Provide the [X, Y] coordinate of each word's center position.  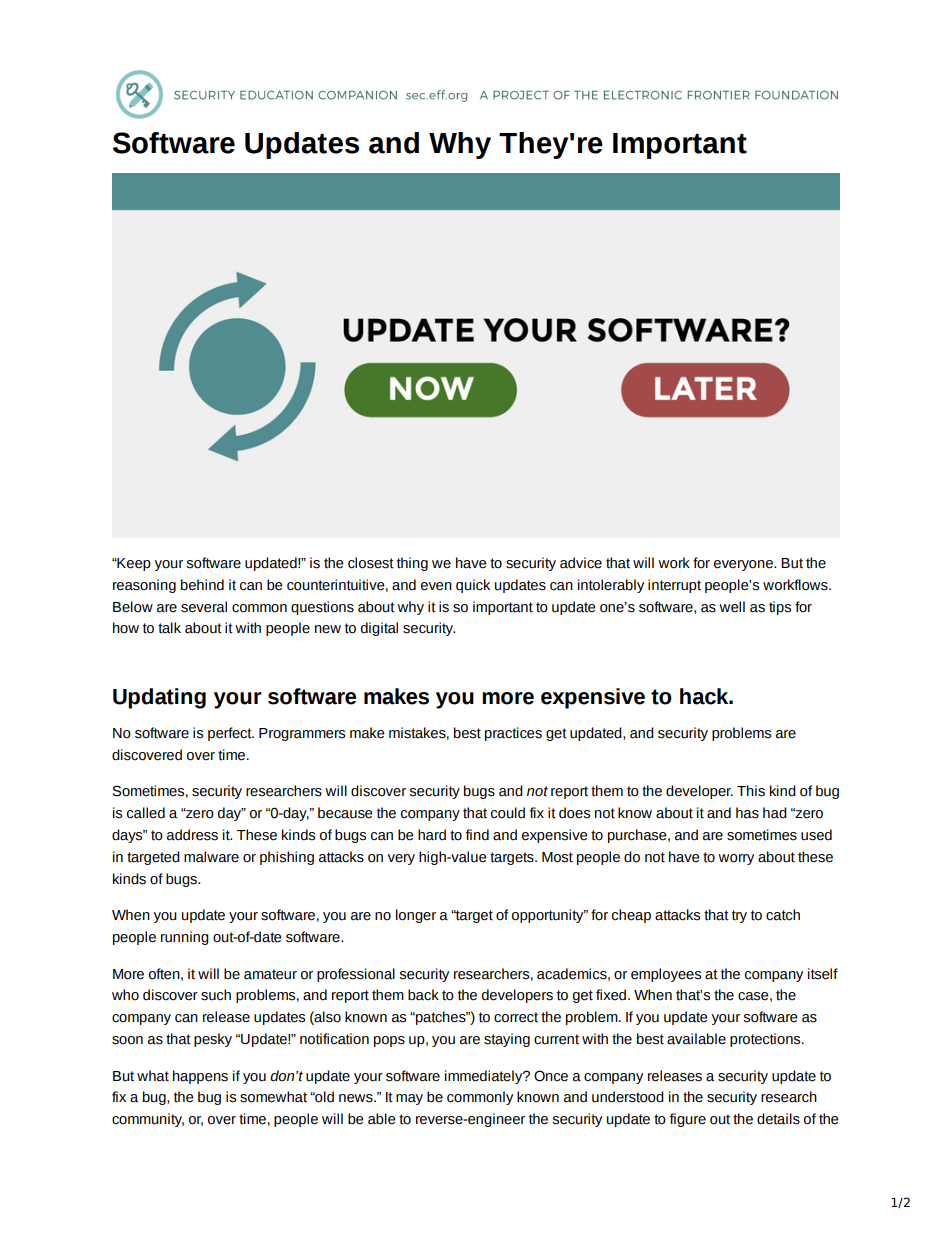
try [739, 916]
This [751, 791]
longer [416, 916]
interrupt [674, 586]
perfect [231, 734]
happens [200, 1077]
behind [202, 585]
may [409, 1099]
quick [473, 586]
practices [513, 734]
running [185, 938]
